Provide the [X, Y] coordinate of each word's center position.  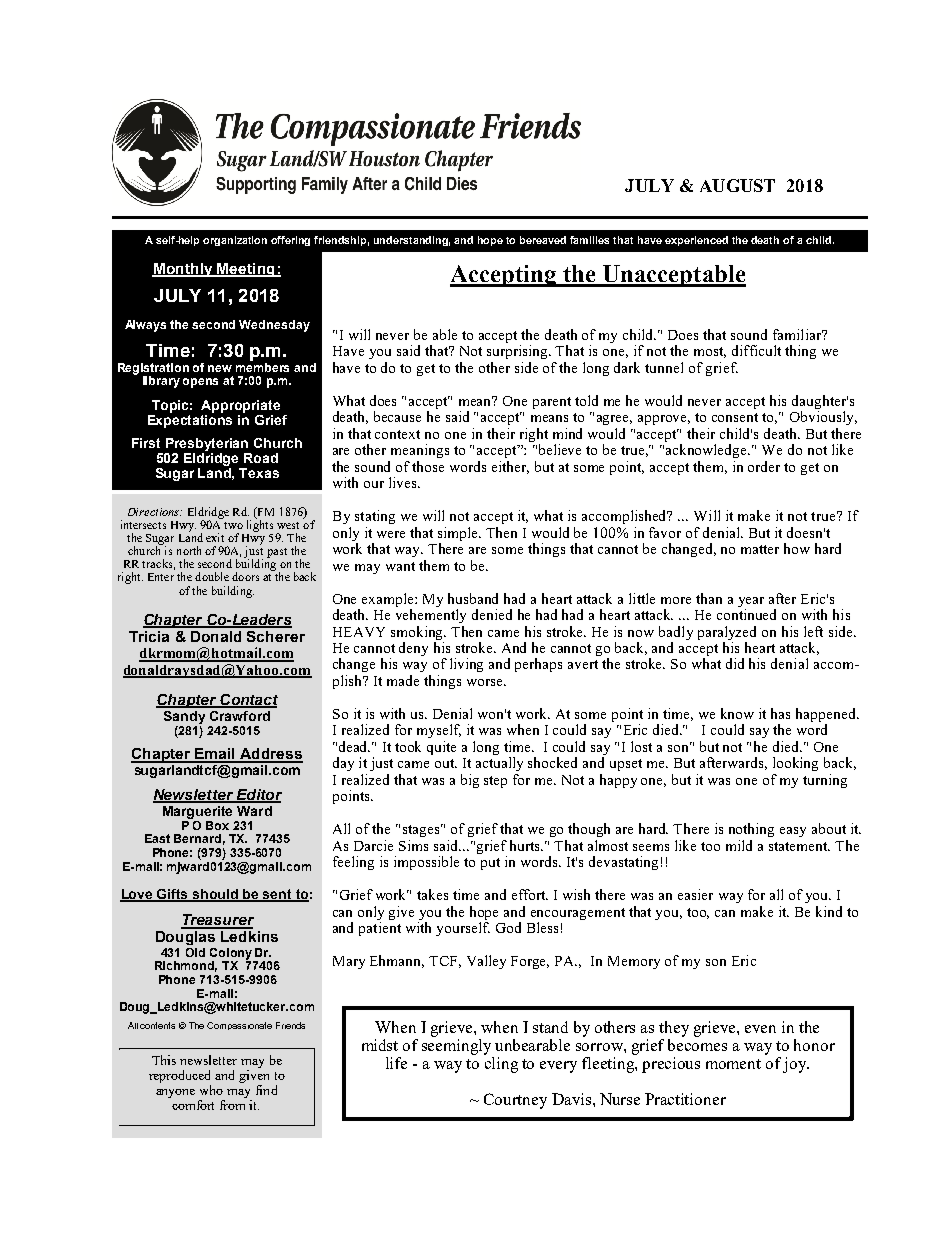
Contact [248, 701]
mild [739, 845]
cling [501, 1063]
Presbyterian [207, 444]
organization [235, 241]
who [211, 1090]
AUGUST [737, 185]
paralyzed [727, 633]
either [510, 467]
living [466, 665]
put [490, 864]
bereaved [543, 240]
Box [217, 825]
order [764, 466]
